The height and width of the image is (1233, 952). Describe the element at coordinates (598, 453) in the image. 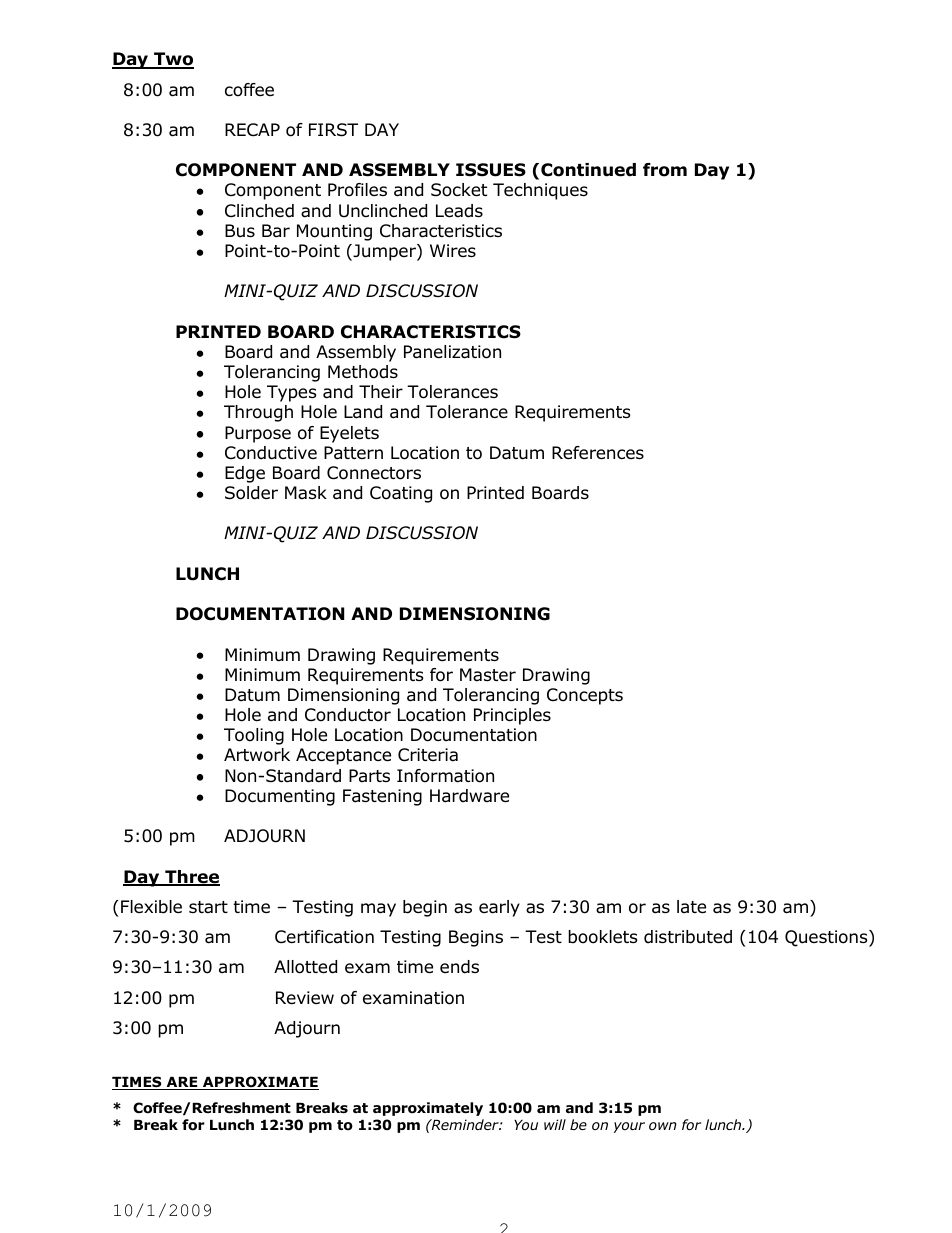

I see `References` at that location.
